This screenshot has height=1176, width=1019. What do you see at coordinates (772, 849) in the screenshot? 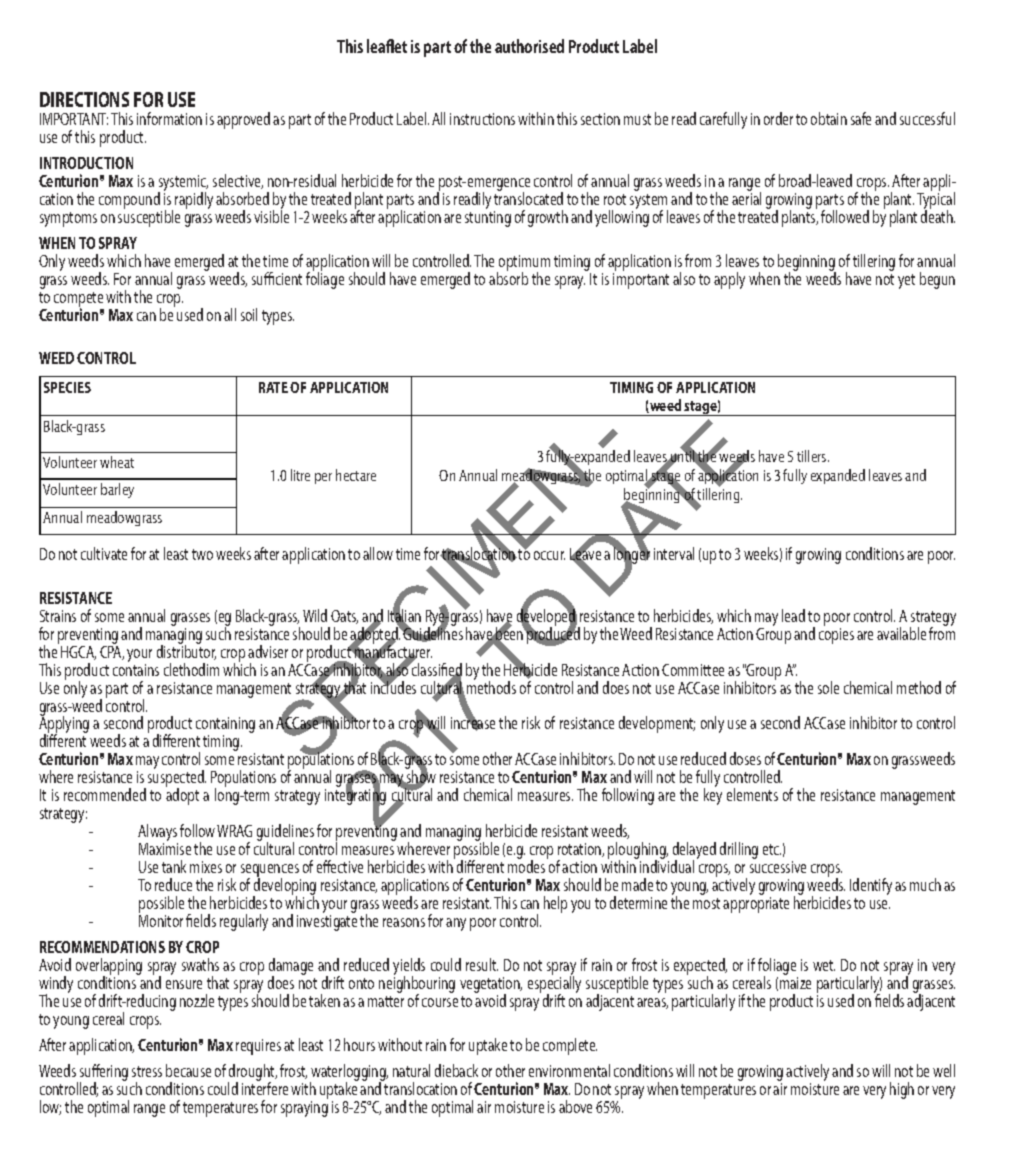
I see `etc` at bounding box center [772, 849].
